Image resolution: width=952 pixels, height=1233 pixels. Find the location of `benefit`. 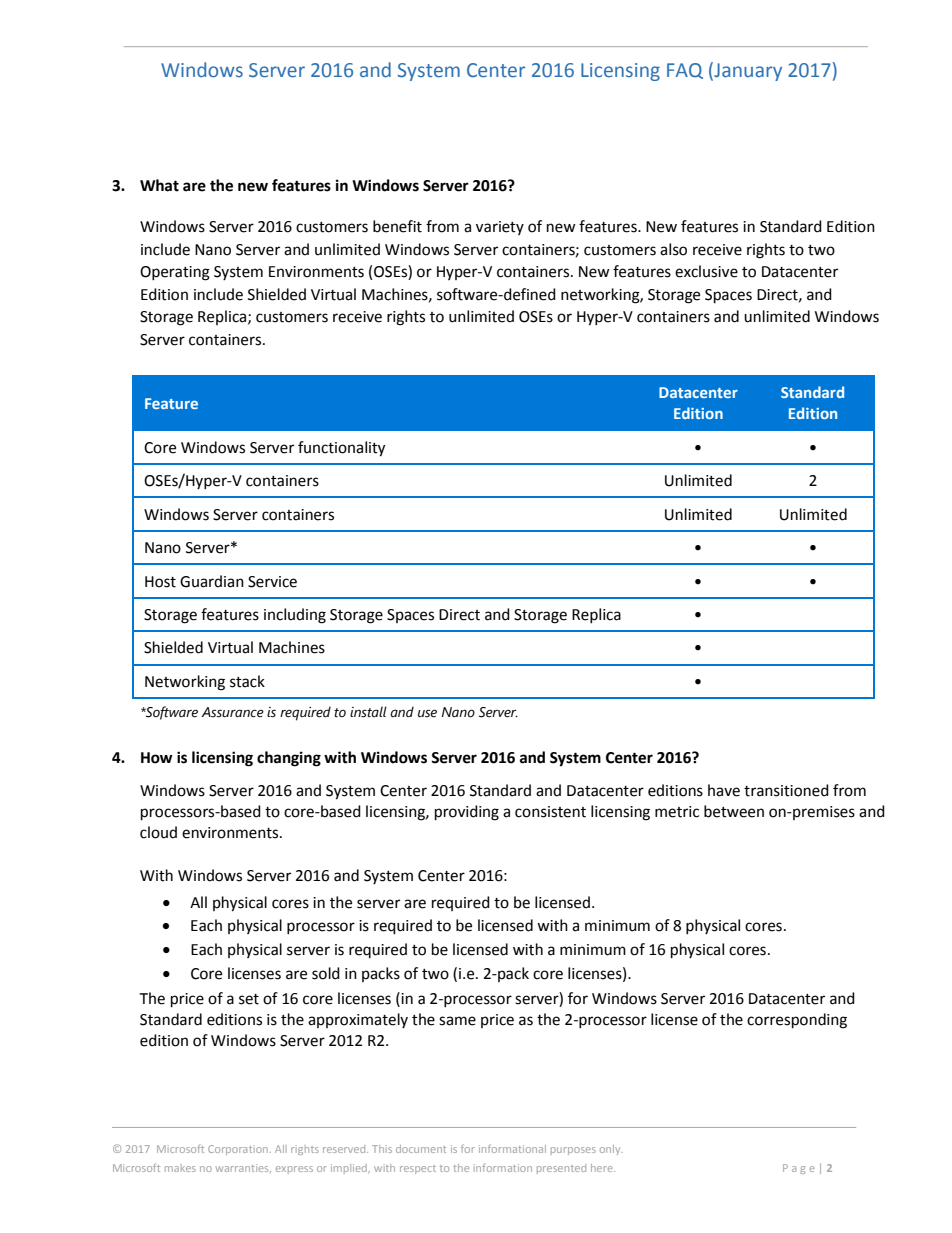

benefit is located at coordinates (397, 226).
